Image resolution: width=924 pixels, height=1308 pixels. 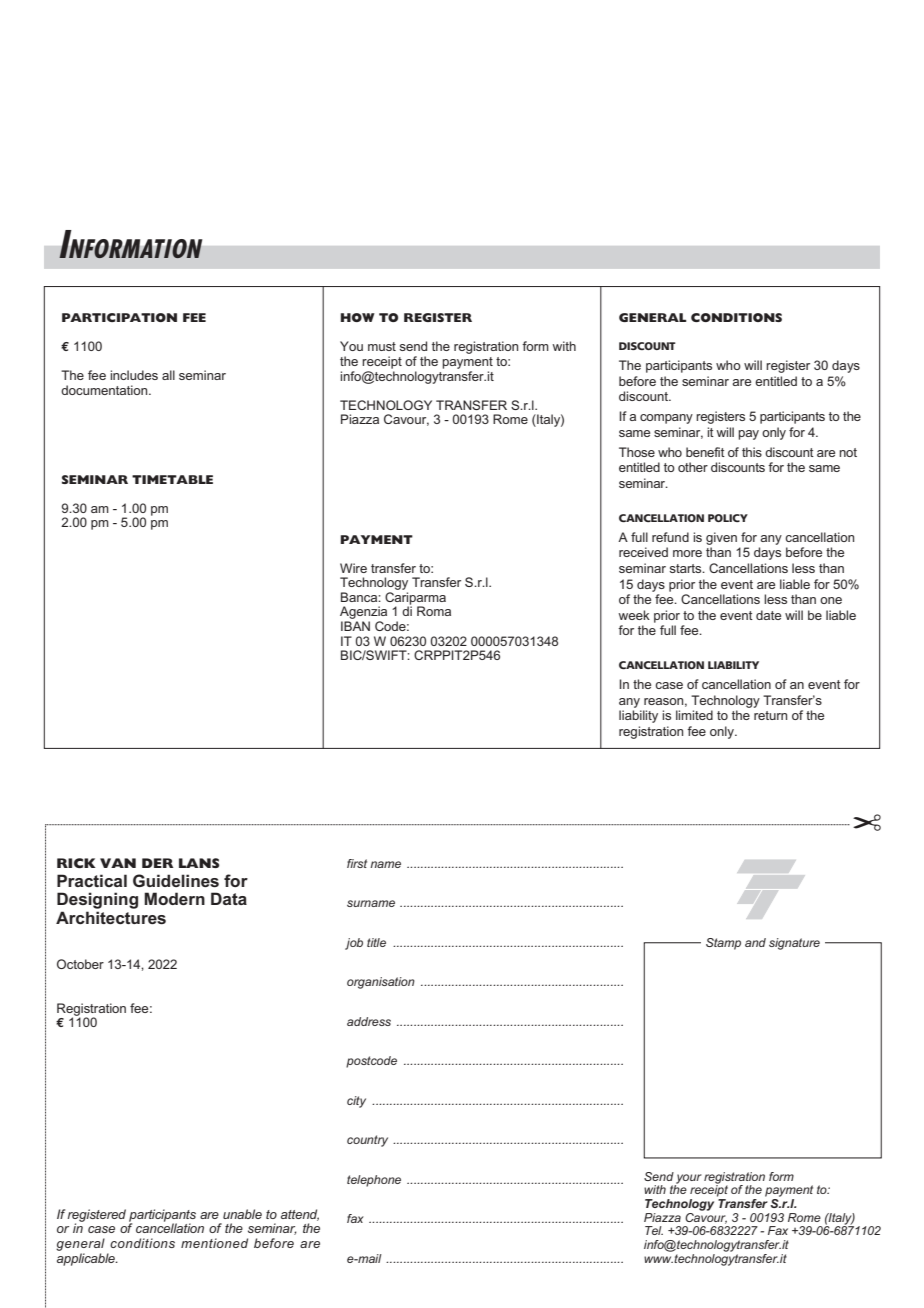 What do you see at coordinates (382, 346) in the document?
I see `must` at bounding box center [382, 346].
